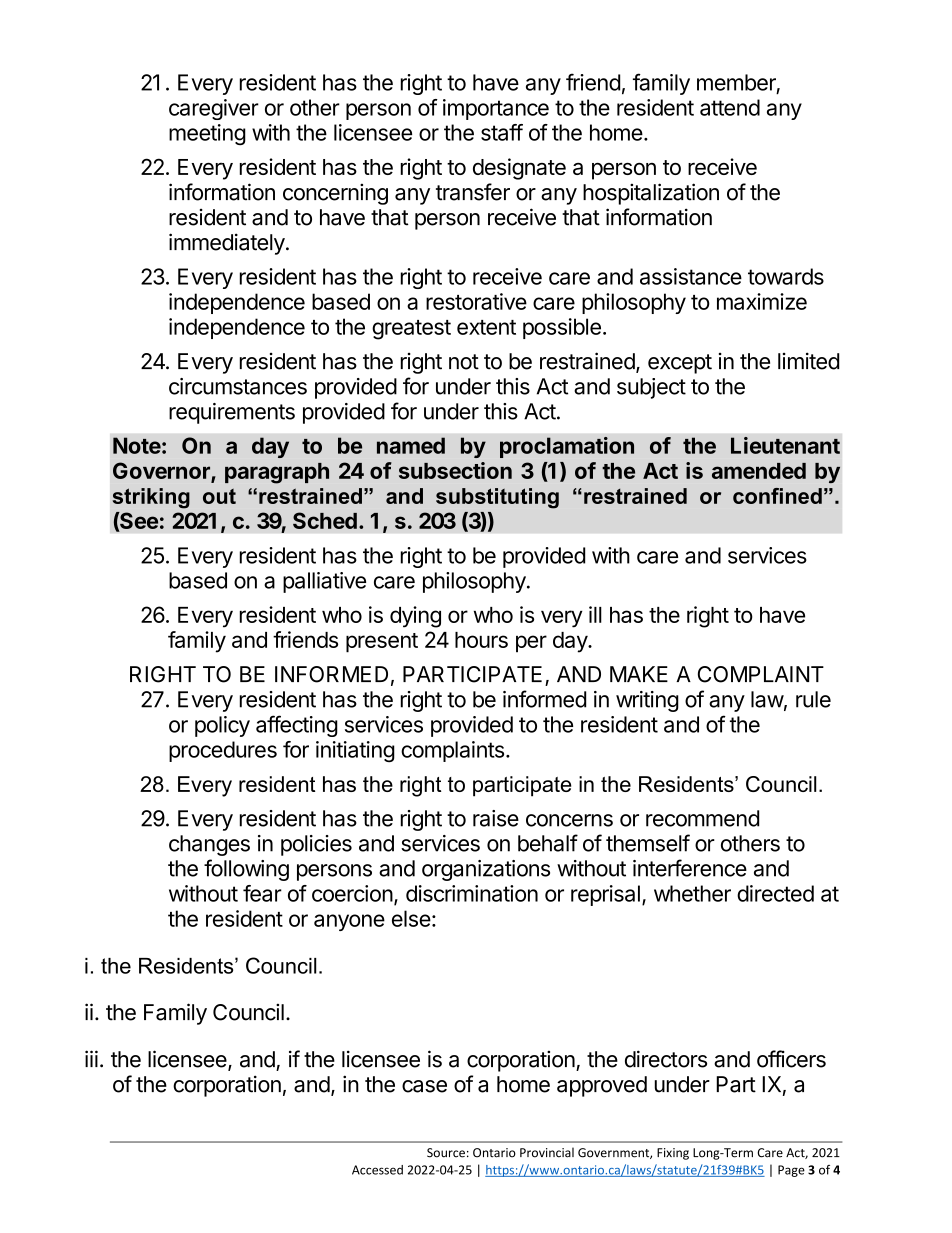  Describe the element at coordinates (680, 364) in the page. I see `except` at that location.
